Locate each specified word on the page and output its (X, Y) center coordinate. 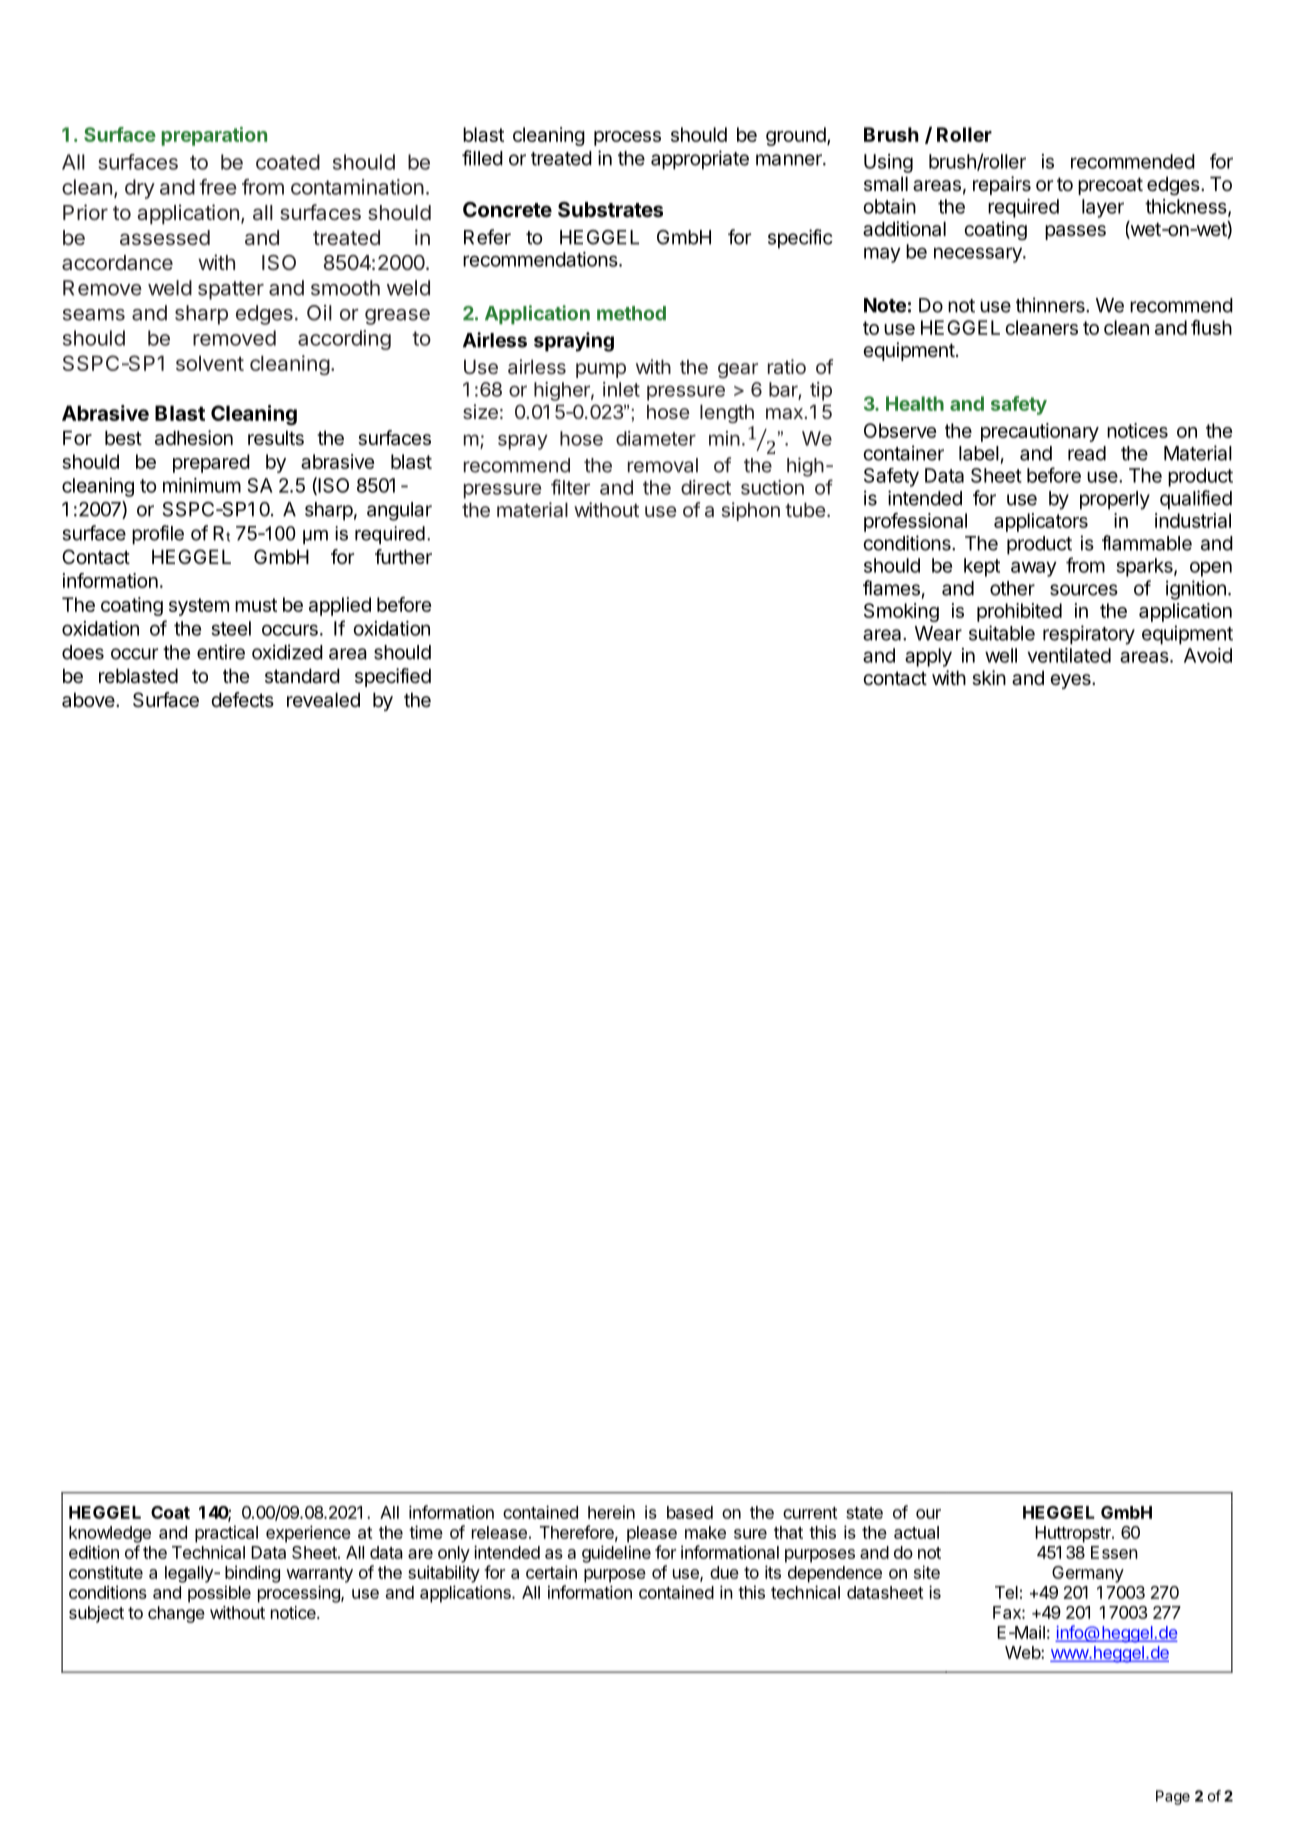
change (176, 1614)
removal (663, 465)
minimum (202, 485)
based (690, 1512)
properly (1115, 500)
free (218, 187)
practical (226, 1534)
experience (308, 1534)
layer (1103, 208)
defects (242, 700)
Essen (1114, 1552)
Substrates (610, 209)
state (864, 1513)
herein (611, 1512)
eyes (1071, 681)
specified (393, 677)
